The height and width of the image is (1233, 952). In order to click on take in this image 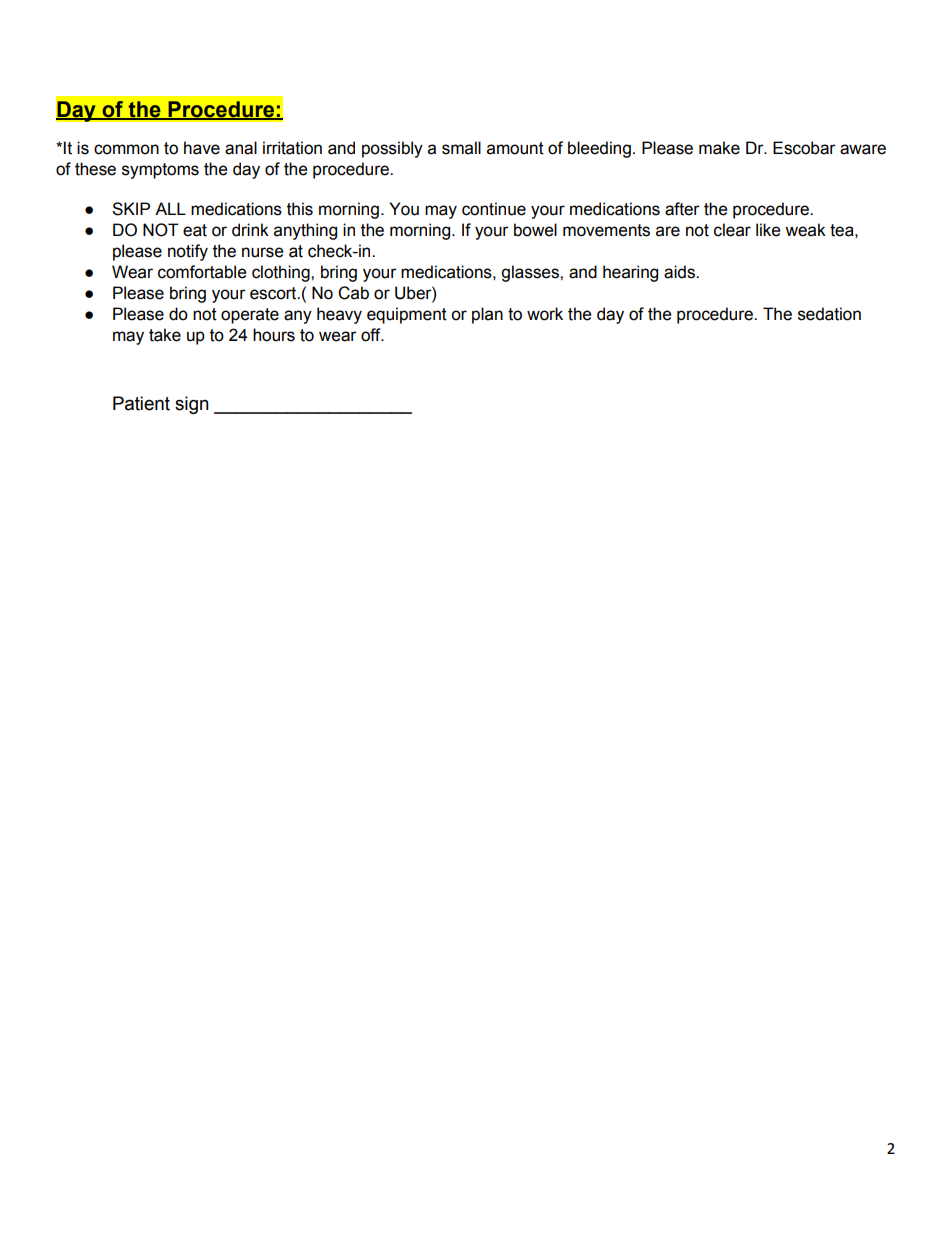, I will do `click(165, 335)`.
